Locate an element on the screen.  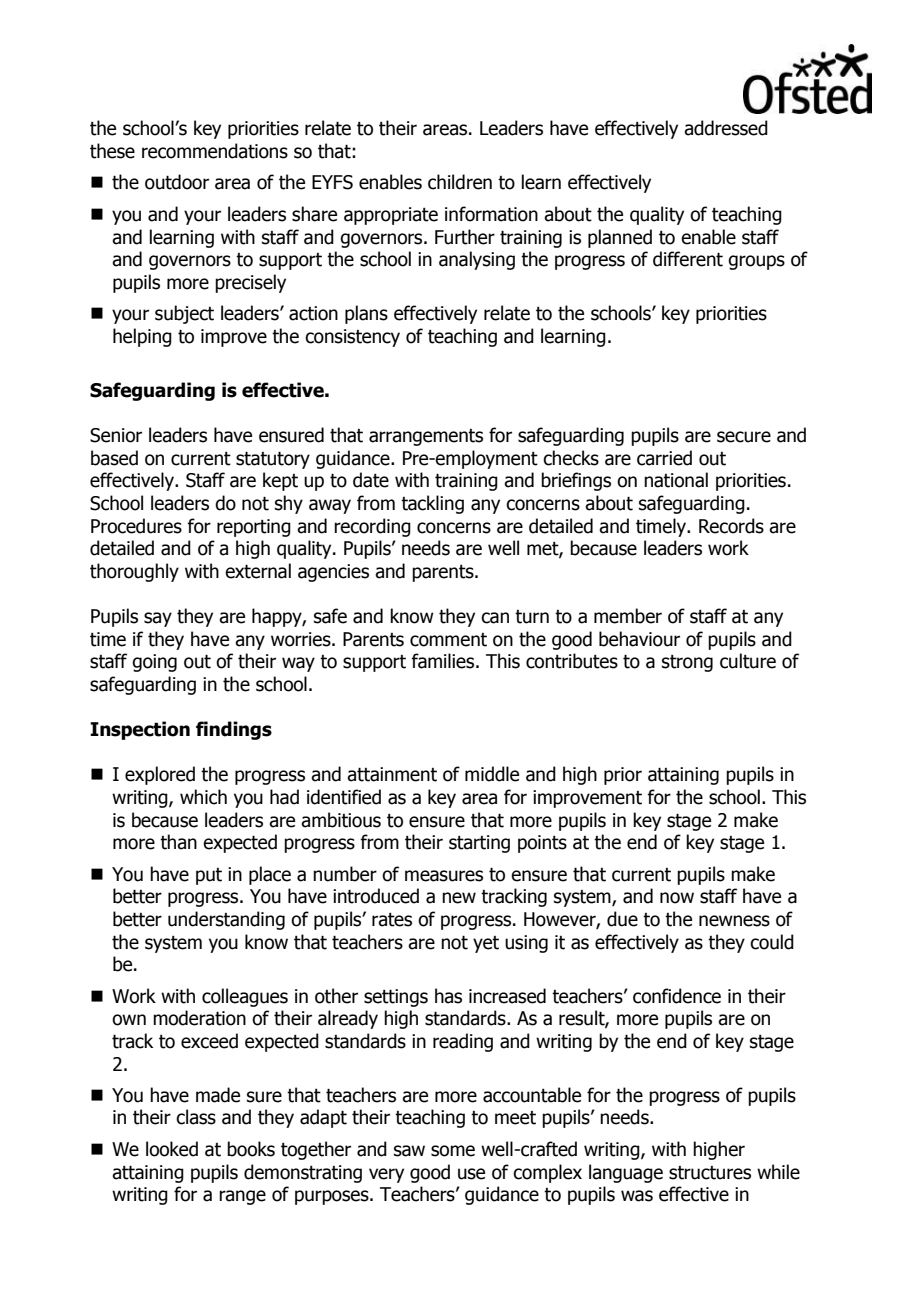
national is located at coordinates (676, 480).
